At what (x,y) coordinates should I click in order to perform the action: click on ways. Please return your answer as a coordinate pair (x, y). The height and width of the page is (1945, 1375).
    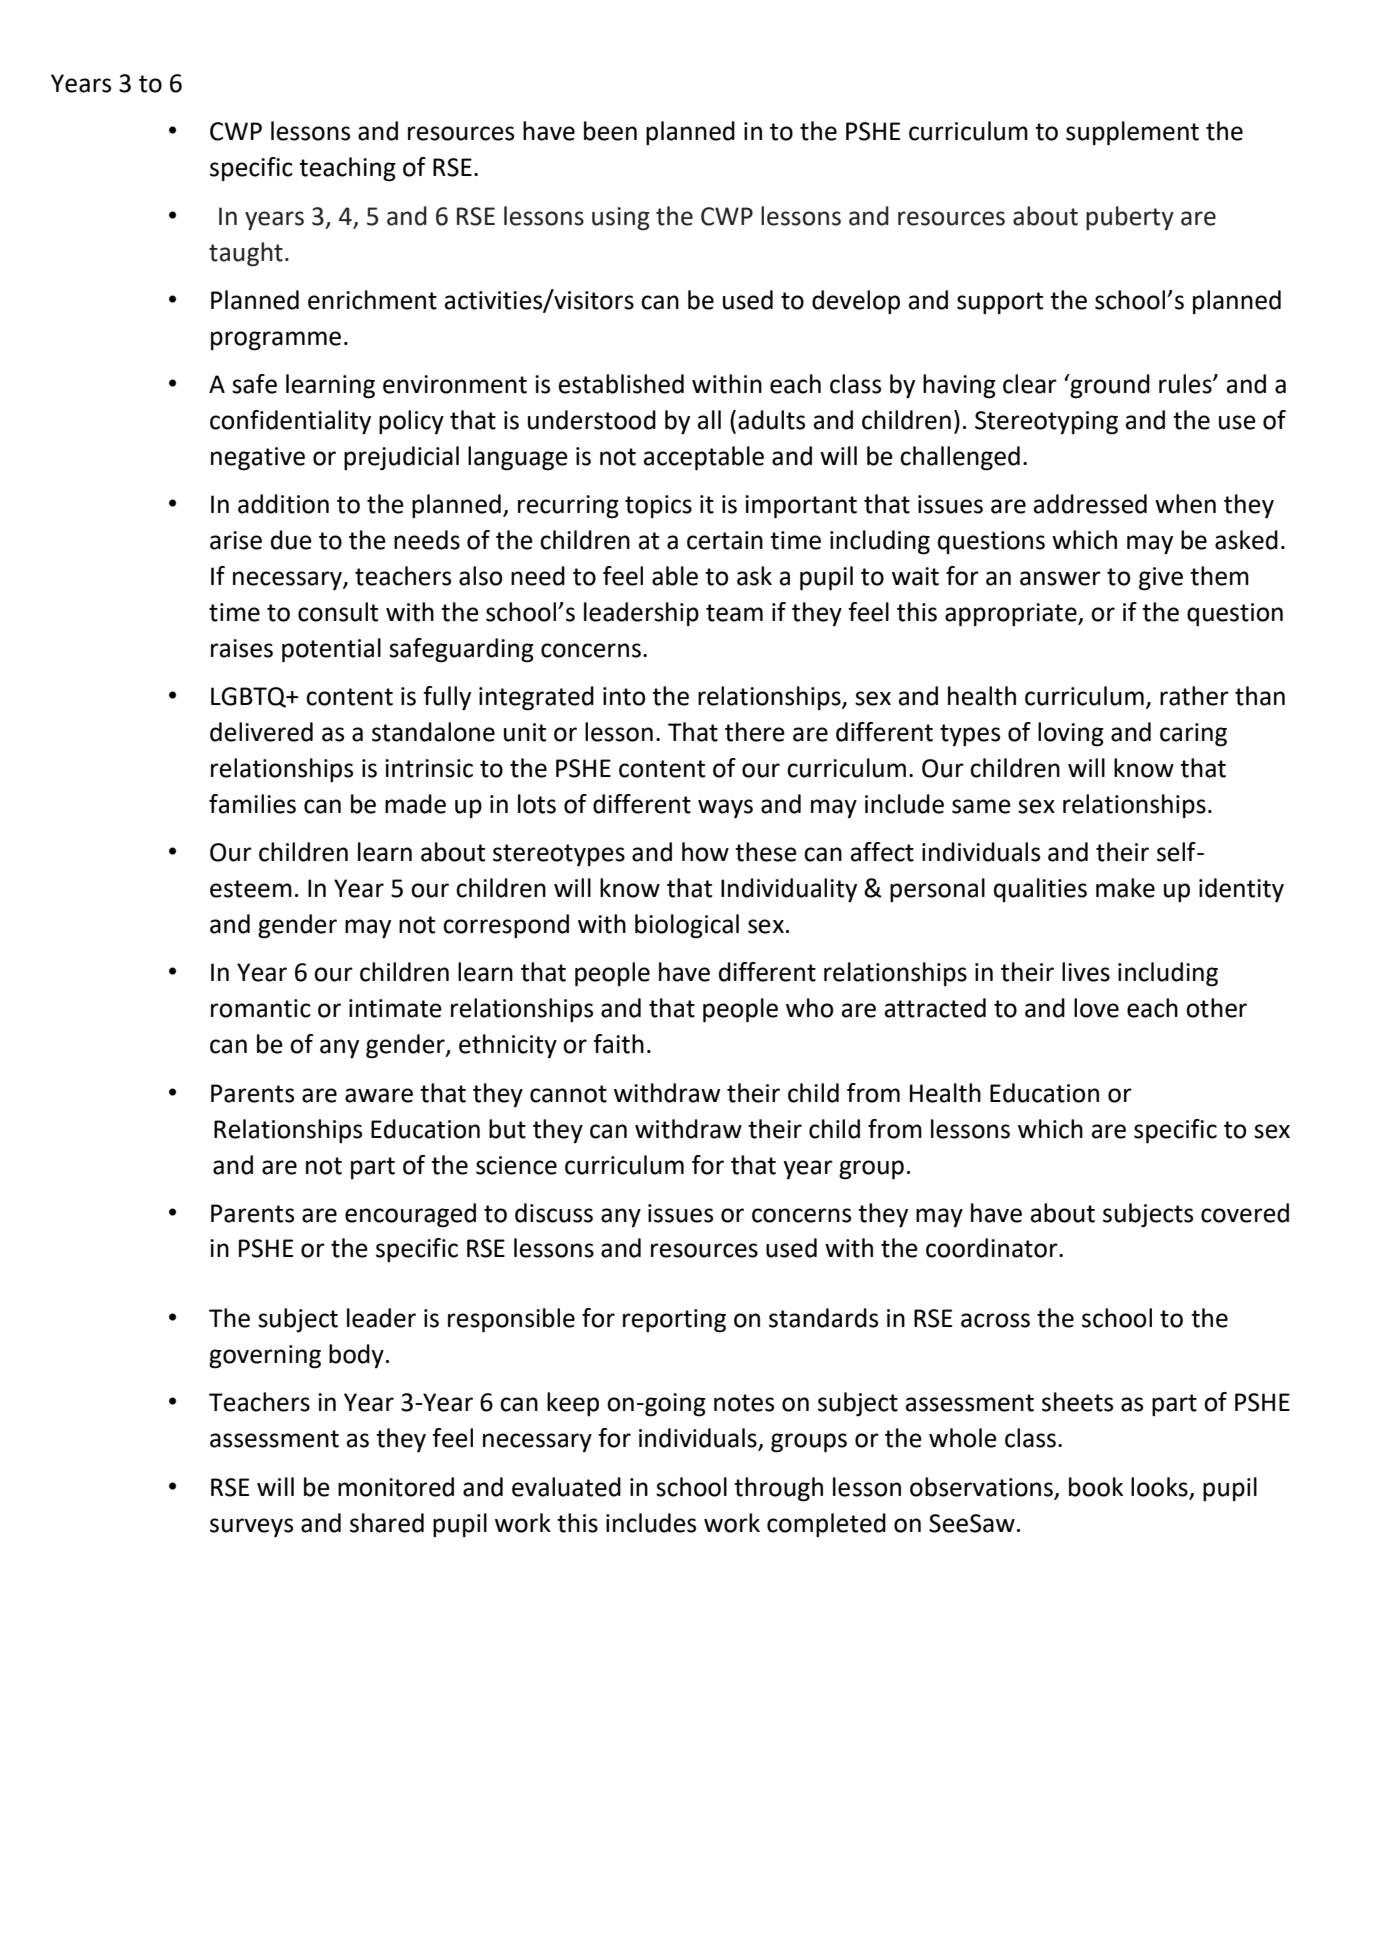
    Looking at the image, I should click on (725, 809).
